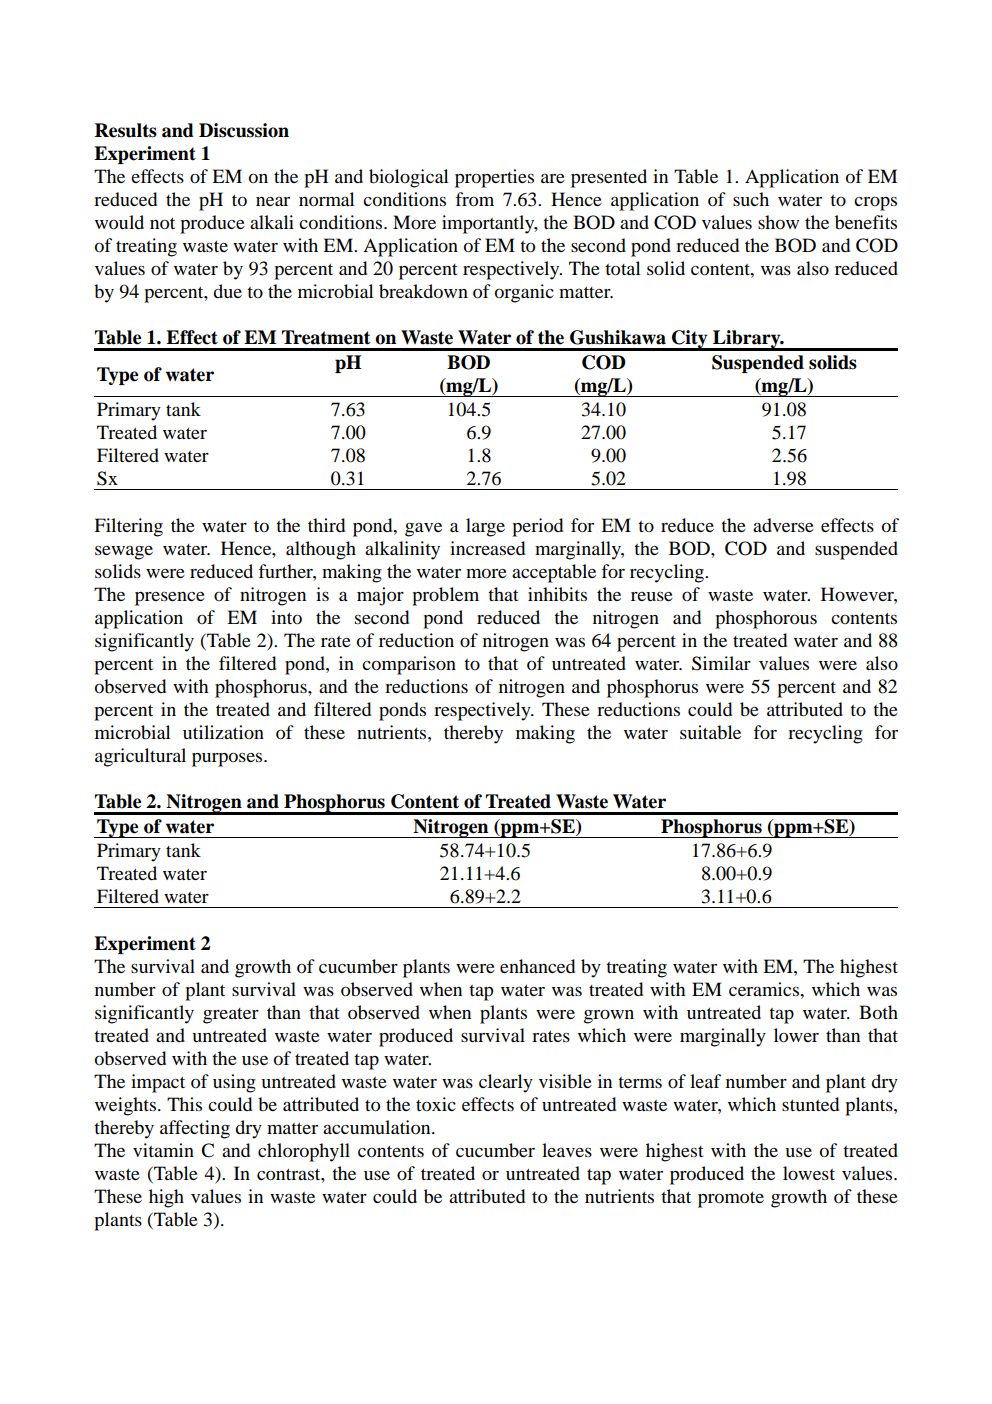 This image has height=1404, width=992. Describe the element at coordinates (163, 1150) in the image. I see `vitamin` at that location.
